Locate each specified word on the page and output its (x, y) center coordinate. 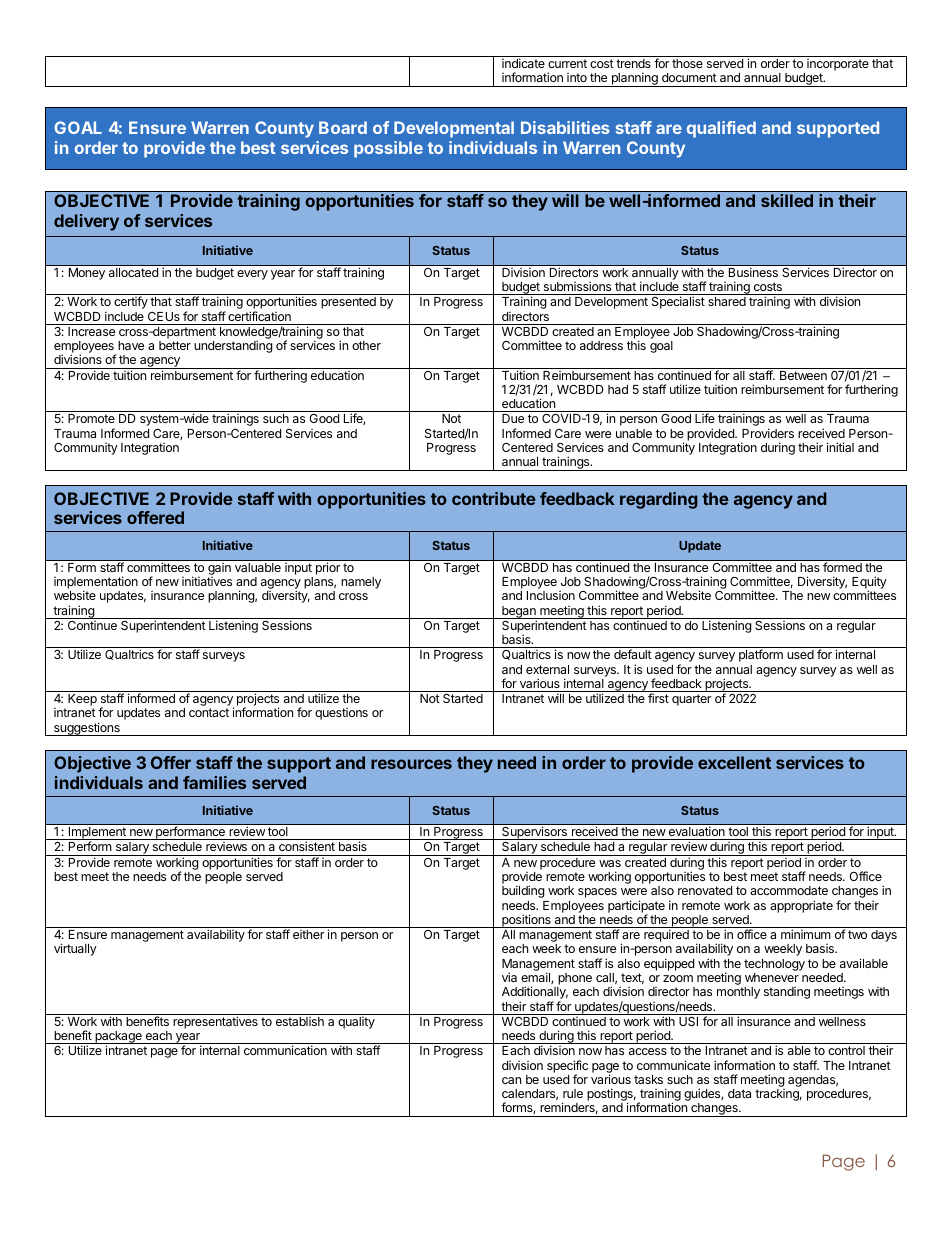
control (846, 1050)
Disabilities (565, 127)
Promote (91, 418)
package (118, 1038)
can (511, 1080)
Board (343, 127)
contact (209, 712)
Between (803, 375)
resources (411, 764)
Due (513, 418)
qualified (721, 129)
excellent (734, 762)
